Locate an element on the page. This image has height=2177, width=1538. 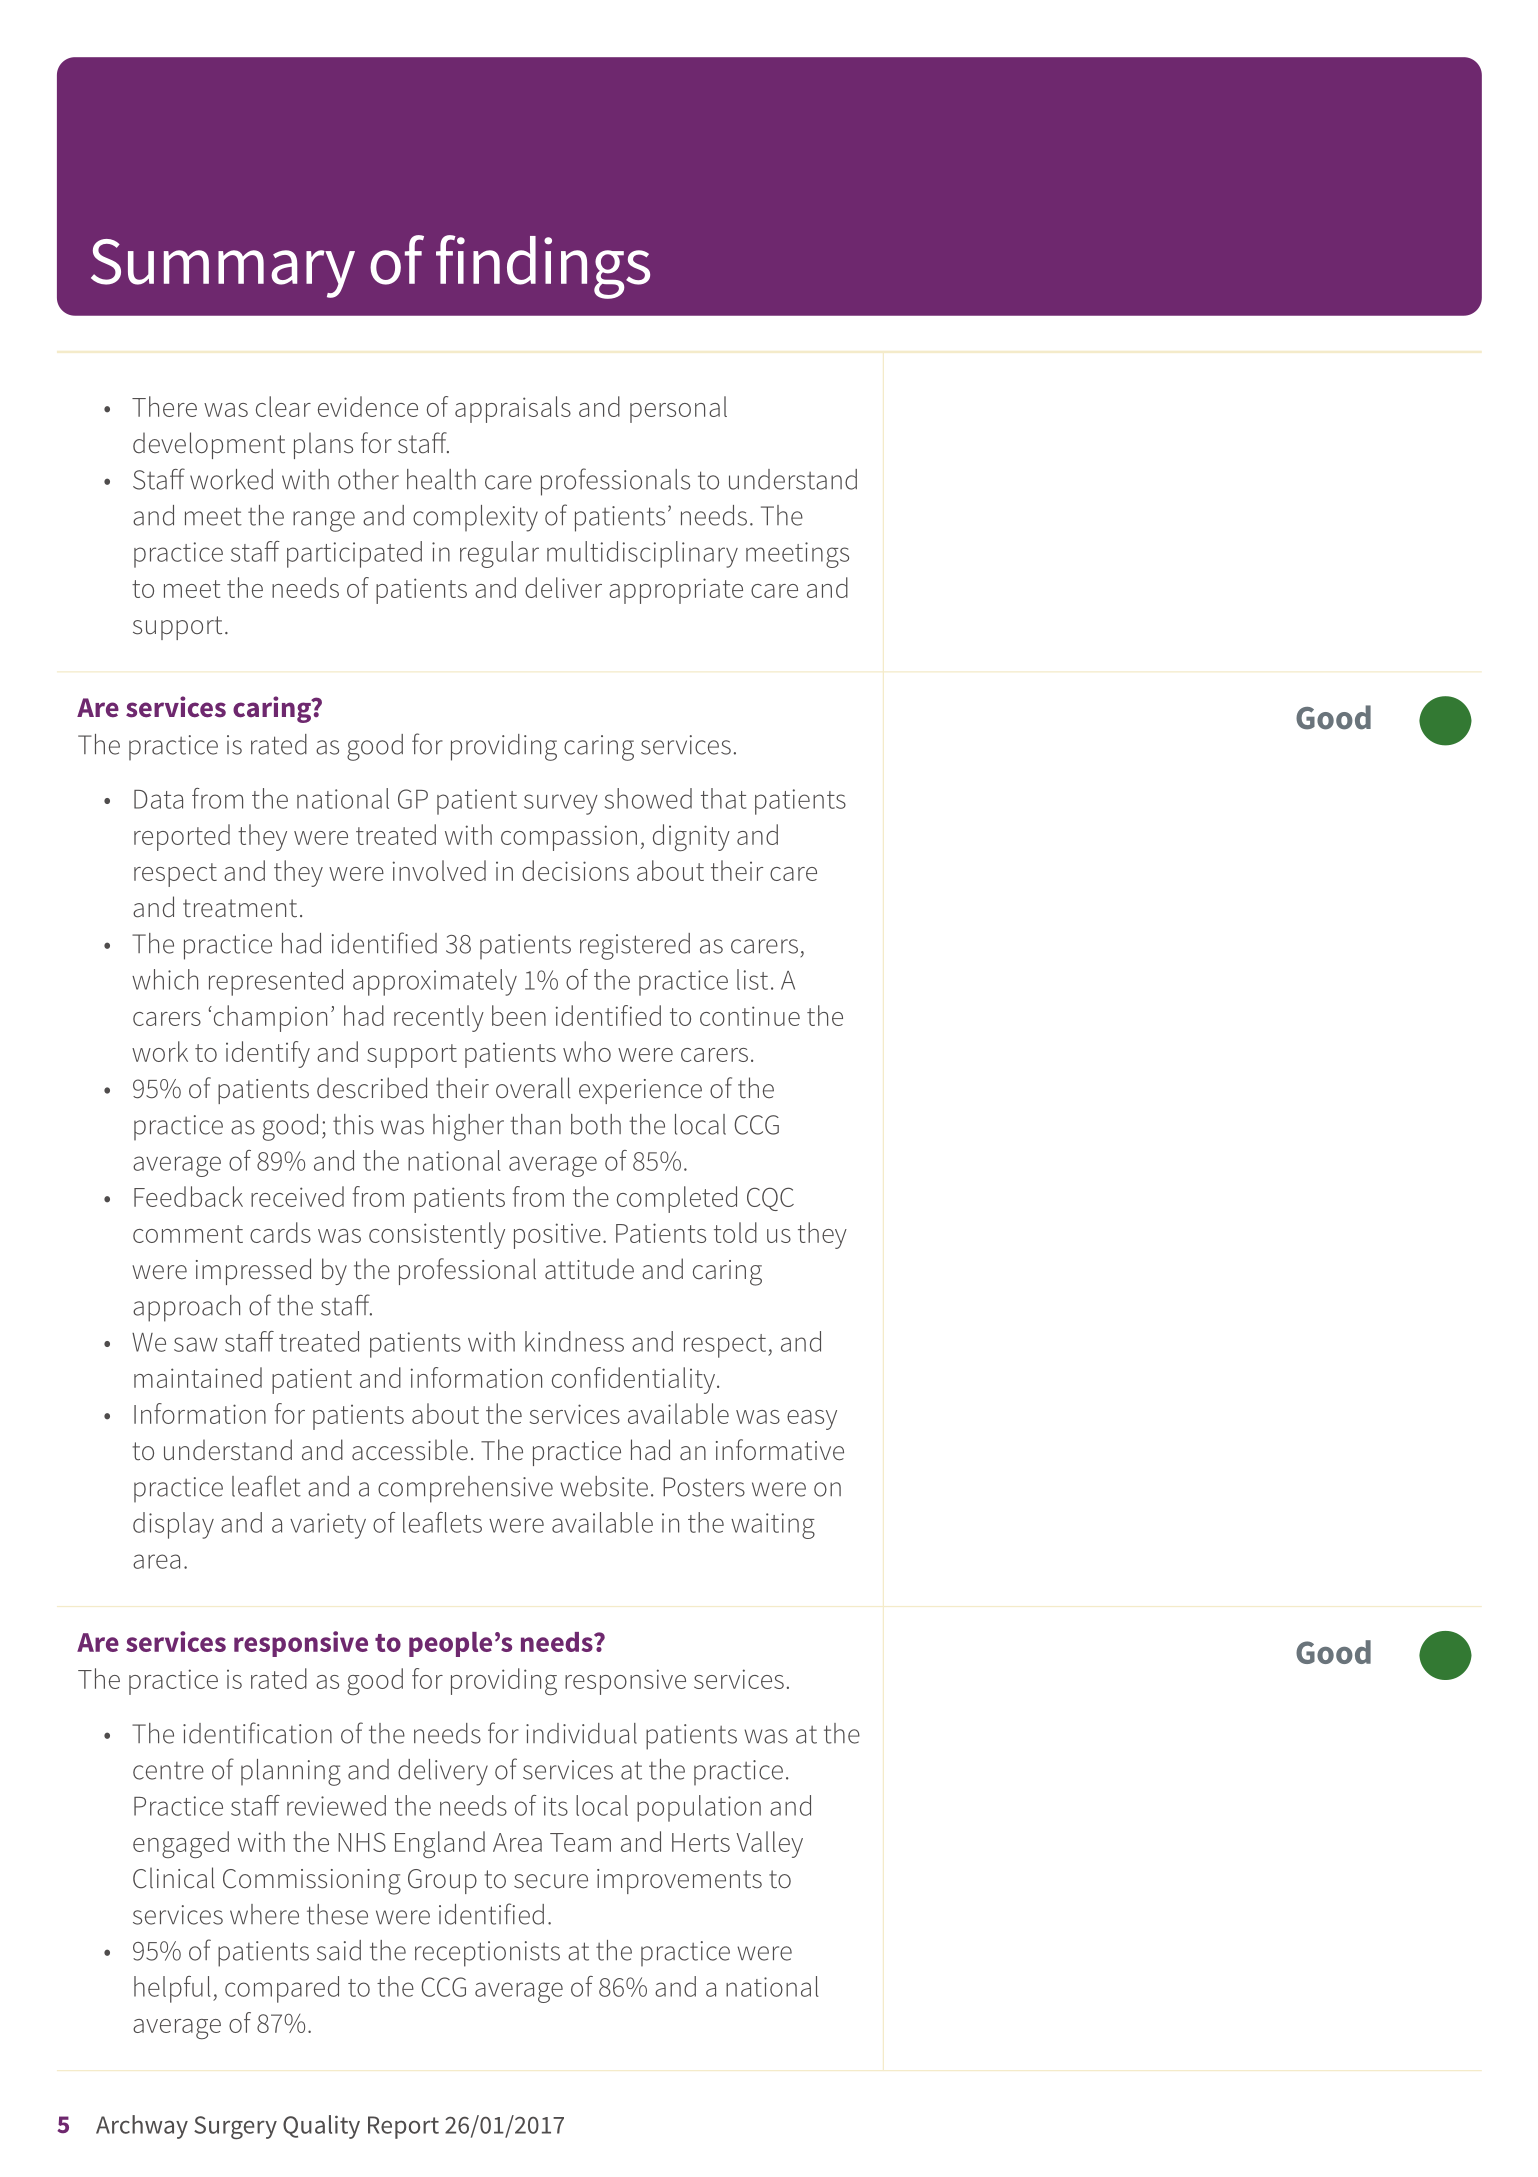
consistently is located at coordinates (437, 1235).
